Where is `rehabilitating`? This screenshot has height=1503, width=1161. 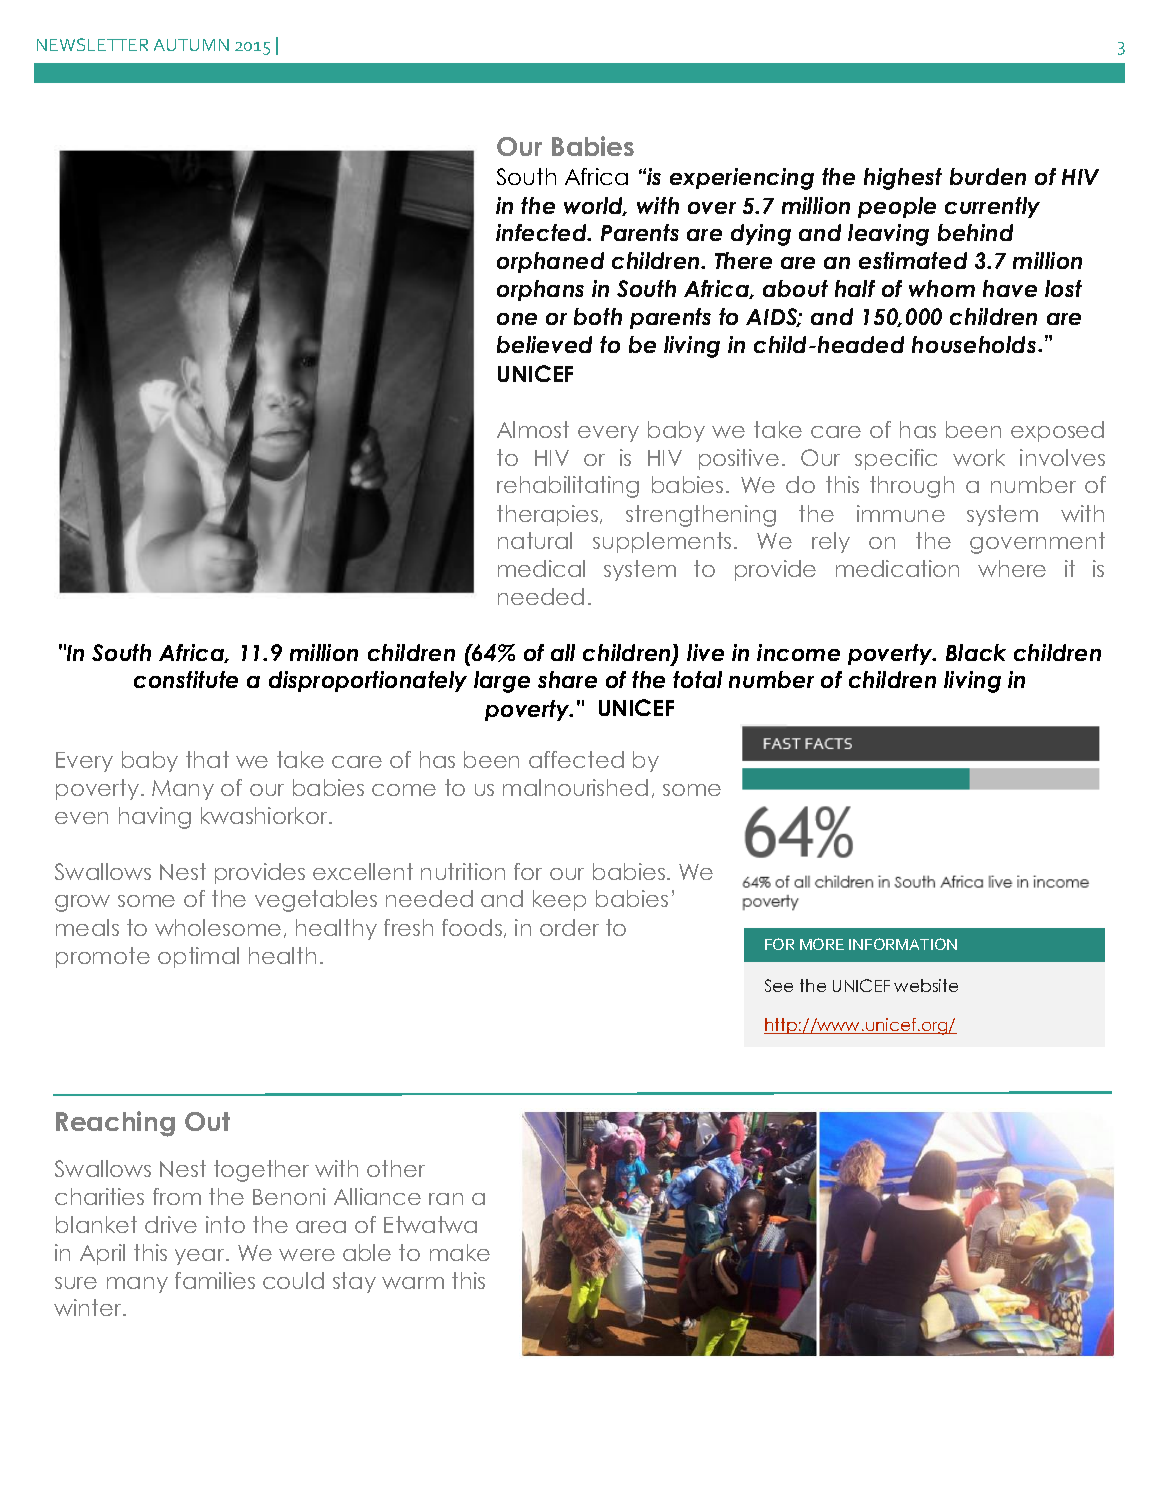
rehabilitating is located at coordinates (568, 487).
